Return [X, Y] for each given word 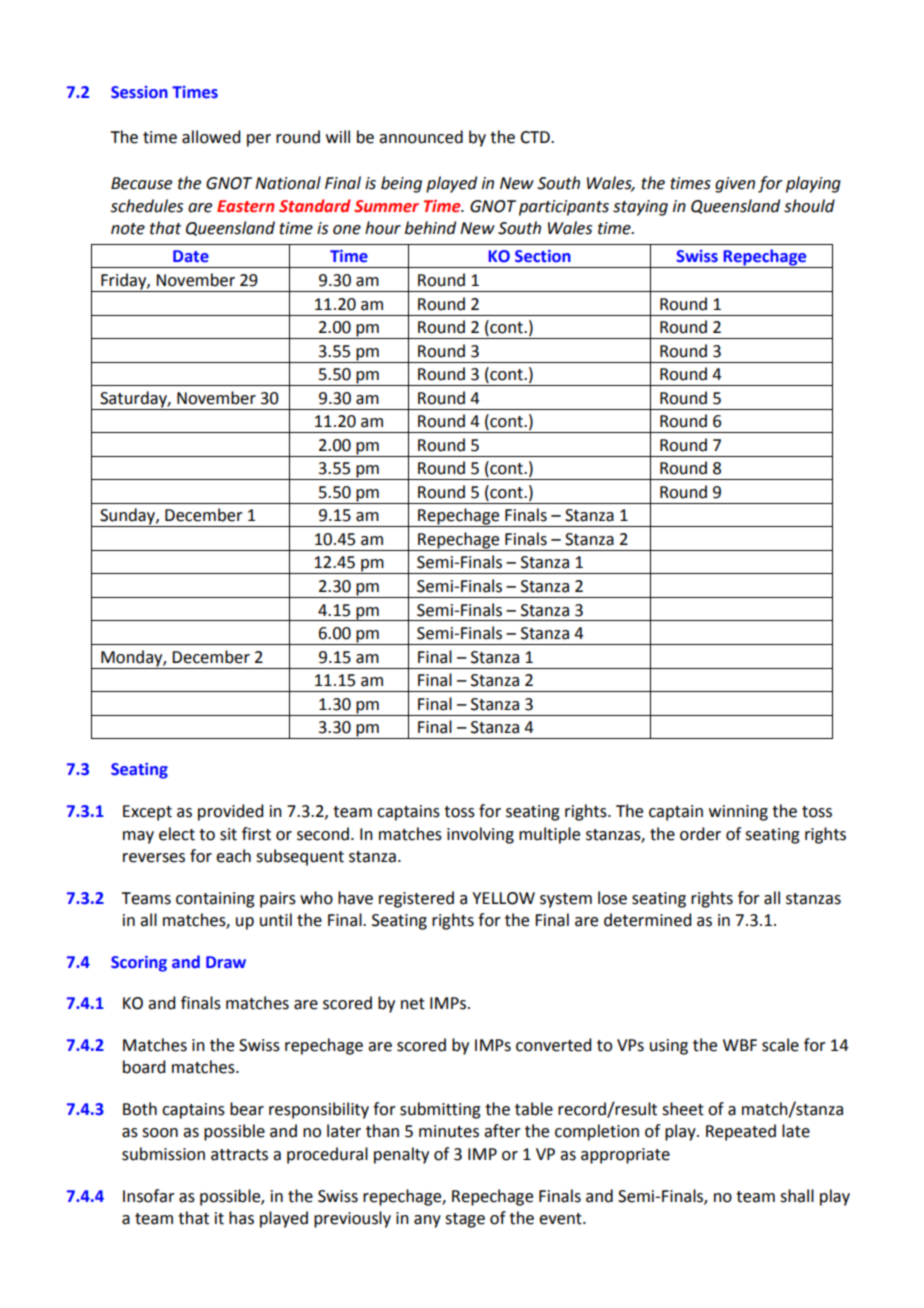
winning [738, 813]
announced [421, 137]
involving [480, 835]
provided [230, 812]
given [735, 185]
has [241, 1218]
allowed [211, 137]
